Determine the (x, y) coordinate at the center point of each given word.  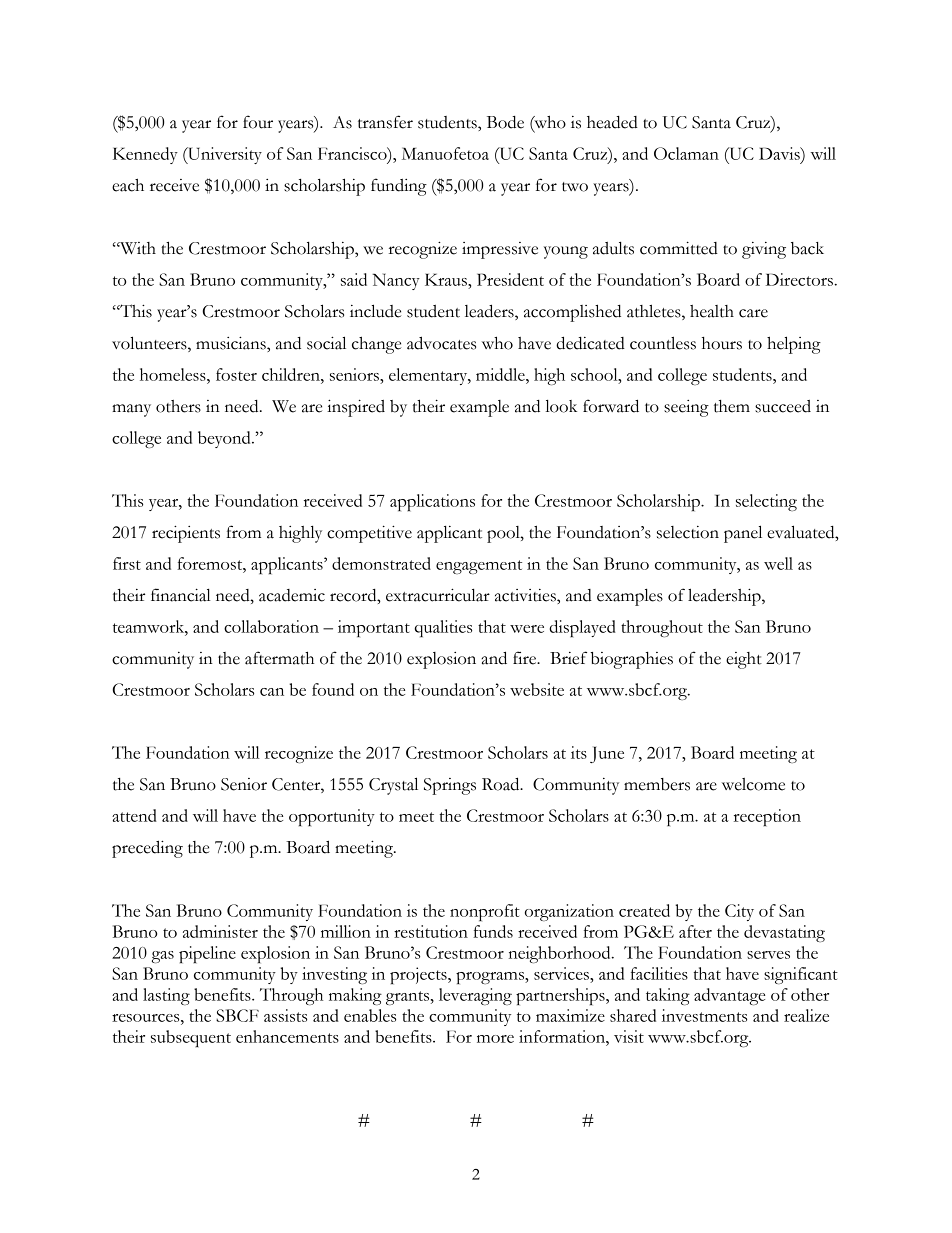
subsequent (191, 1038)
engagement (479, 567)
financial (181, 595)
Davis (780, 153)
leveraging (475, 996)
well (778, 563)
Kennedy (145, 155)
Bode (505, 122)
